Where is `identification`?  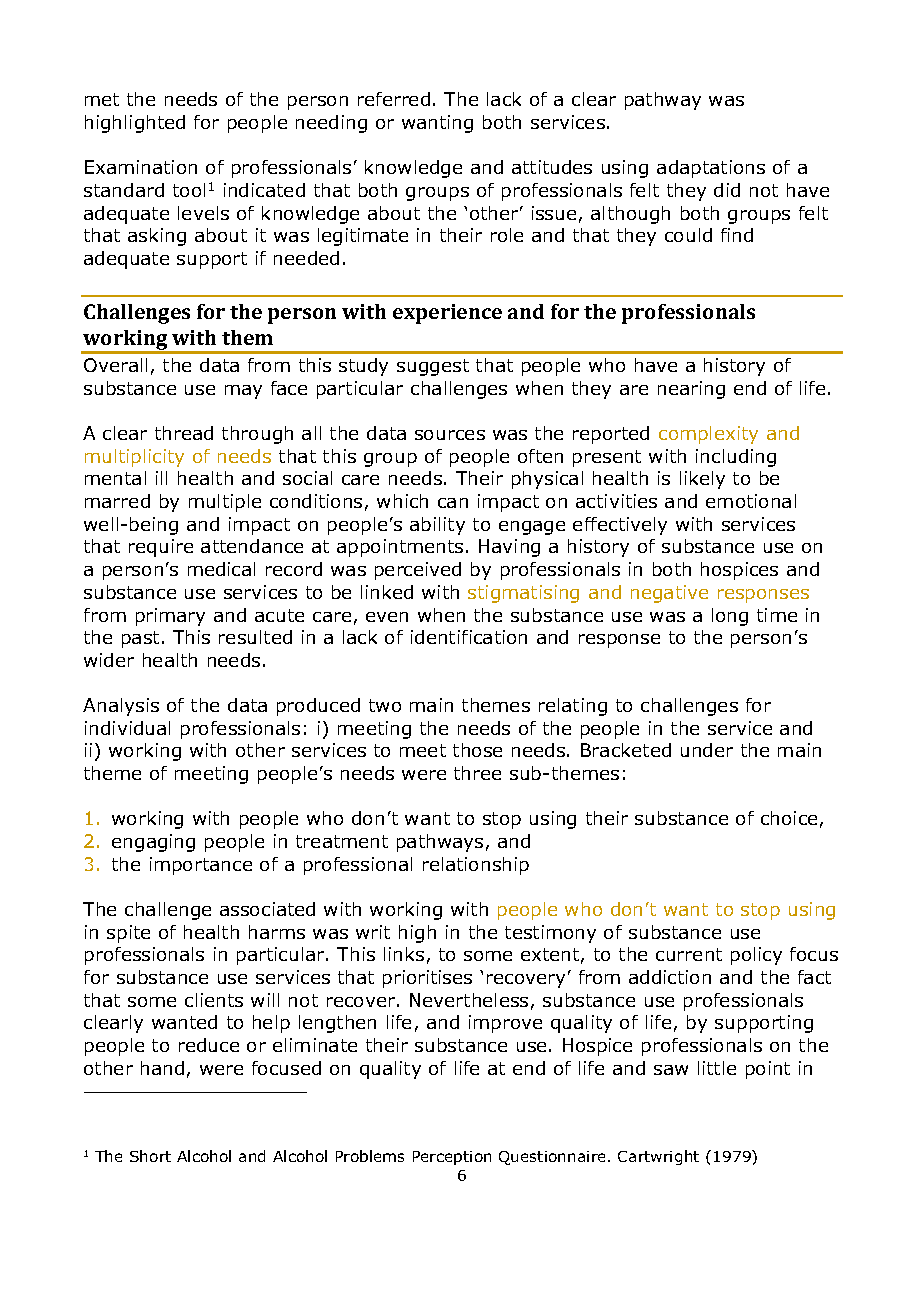 identification is located at coordinates (469, 637).
